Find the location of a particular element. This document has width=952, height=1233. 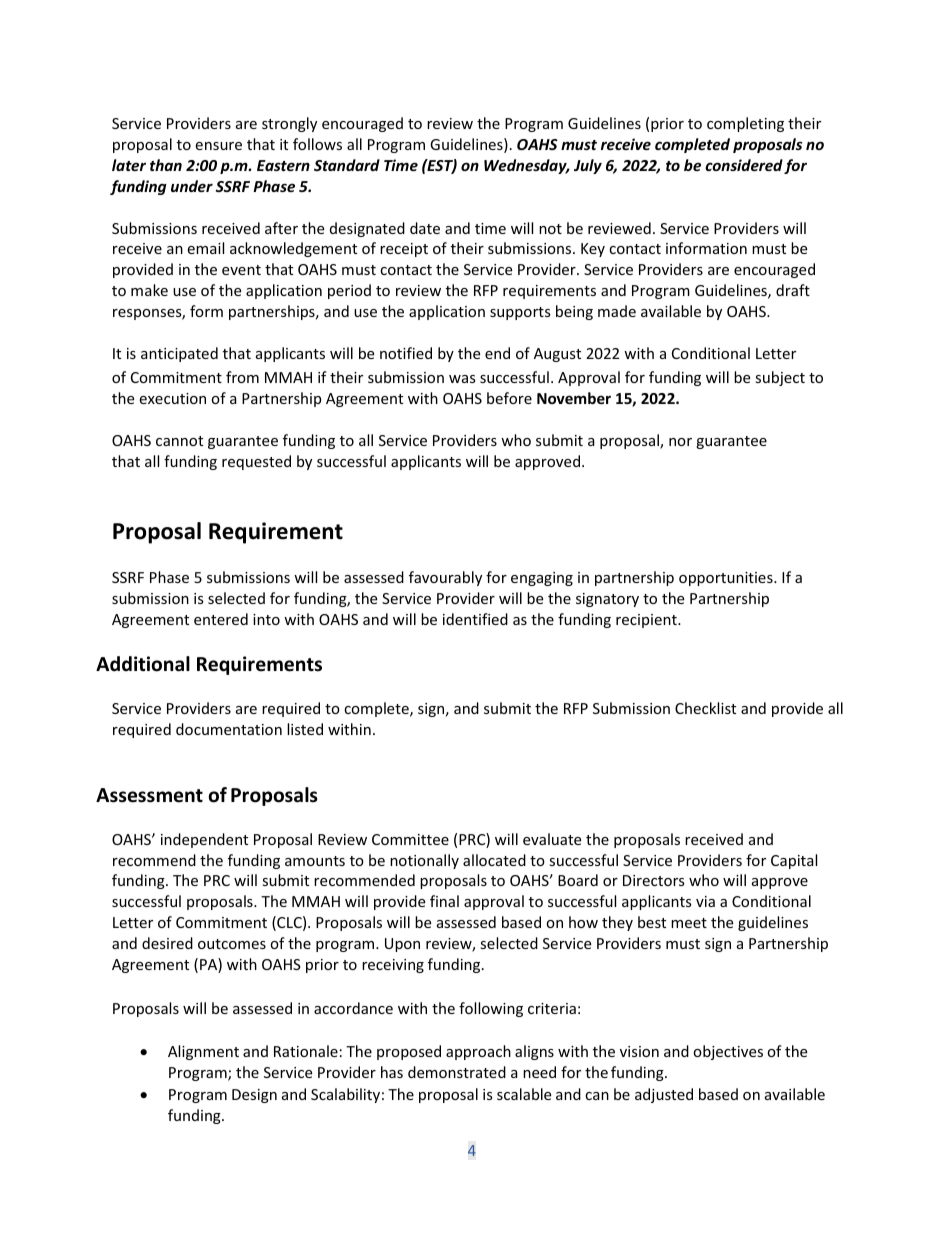

considered is located at coordinates (744, 165).
